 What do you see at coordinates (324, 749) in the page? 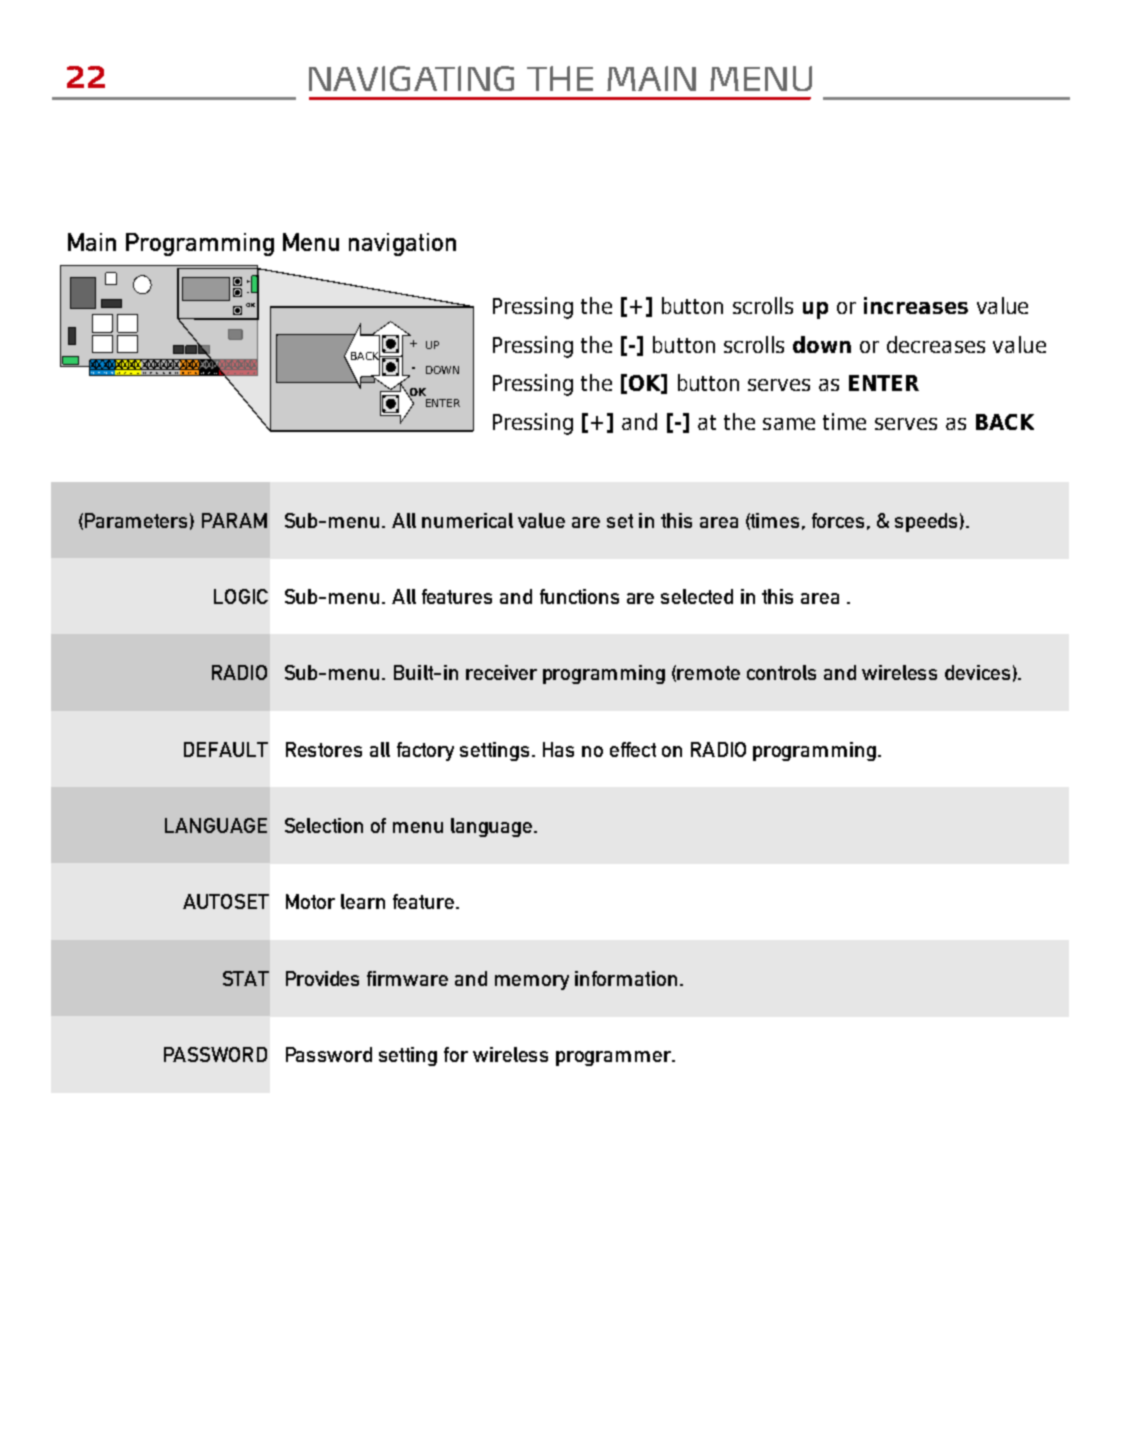
I see `Restores` at bounding box center [324, 749].
